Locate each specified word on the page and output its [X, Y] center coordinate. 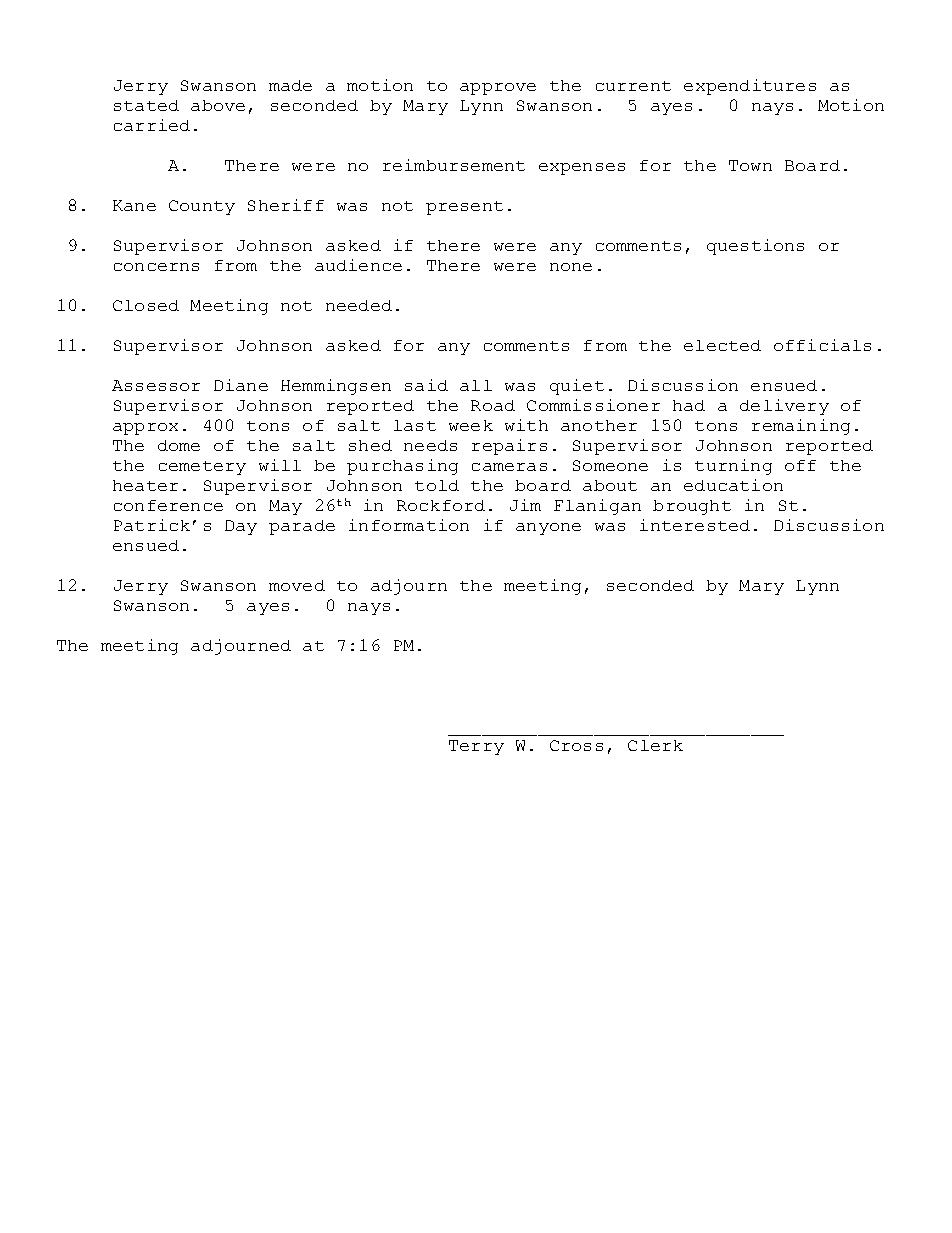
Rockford [441, 505]
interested [695, 525]
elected [722, 345]
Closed [146, 305]
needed [359, 305]
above [218, 105]
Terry [476, 747]
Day [241, 527]
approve [498, 89]
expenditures [750, 87]
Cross [576, 745]
